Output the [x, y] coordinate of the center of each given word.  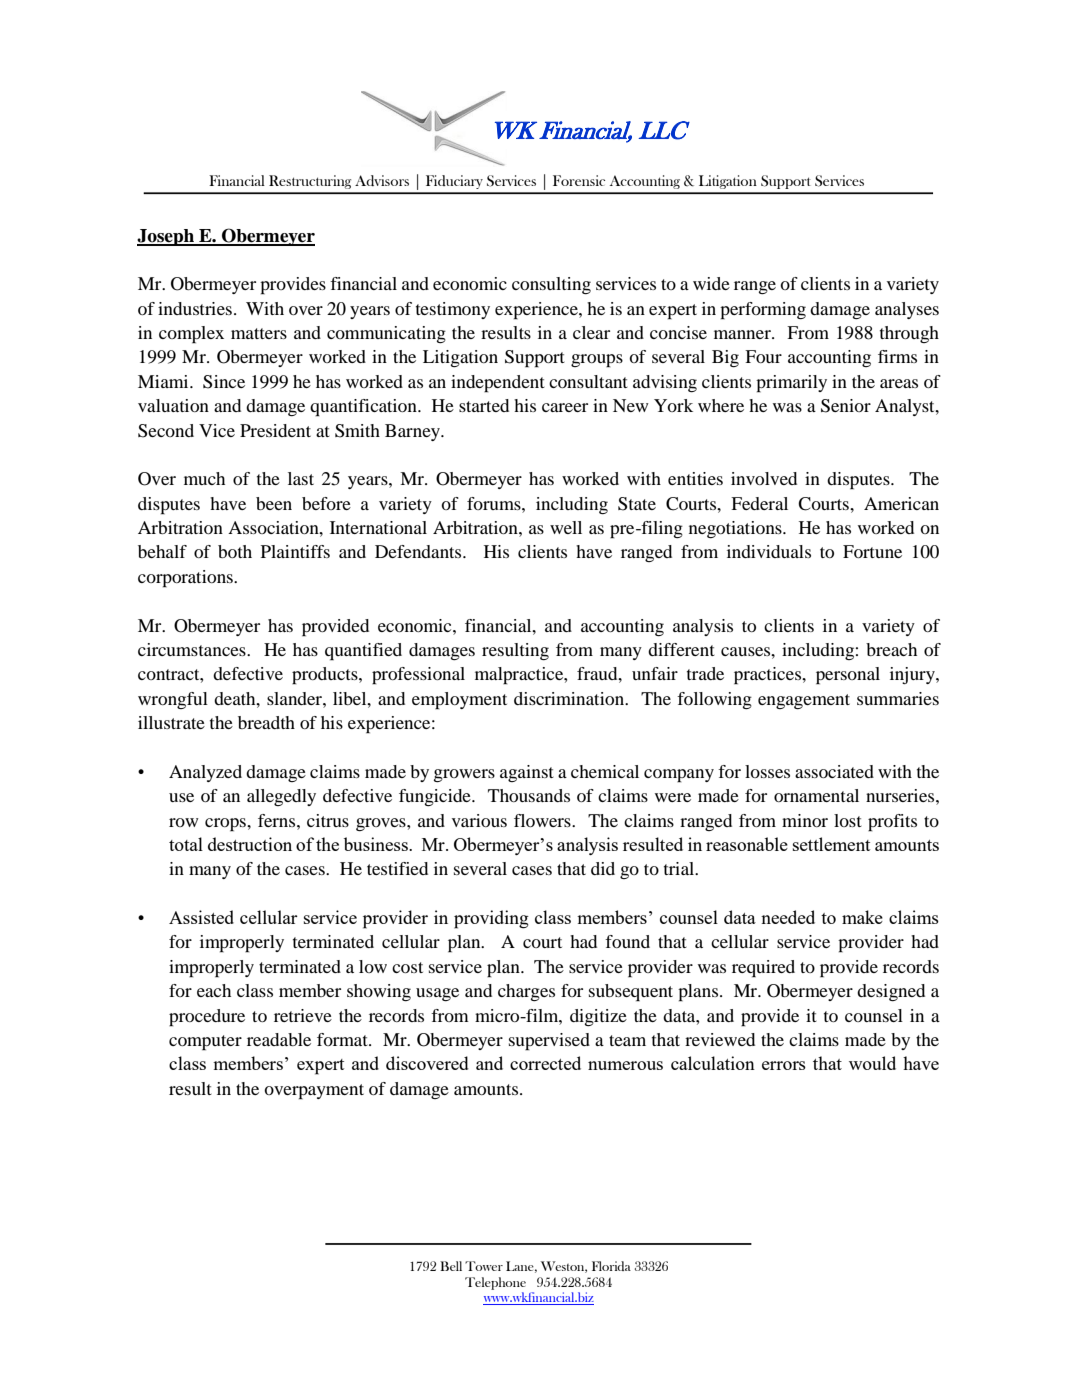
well [566, 527]
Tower [484, 1266]
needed [788, 917]
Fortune [872, 551]
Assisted [201, 917]
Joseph [167, 237]
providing [491, 919]
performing [763, 311]
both [235, 551]
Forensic [579, 180]
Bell [451, 1266]
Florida [611, 1266]
